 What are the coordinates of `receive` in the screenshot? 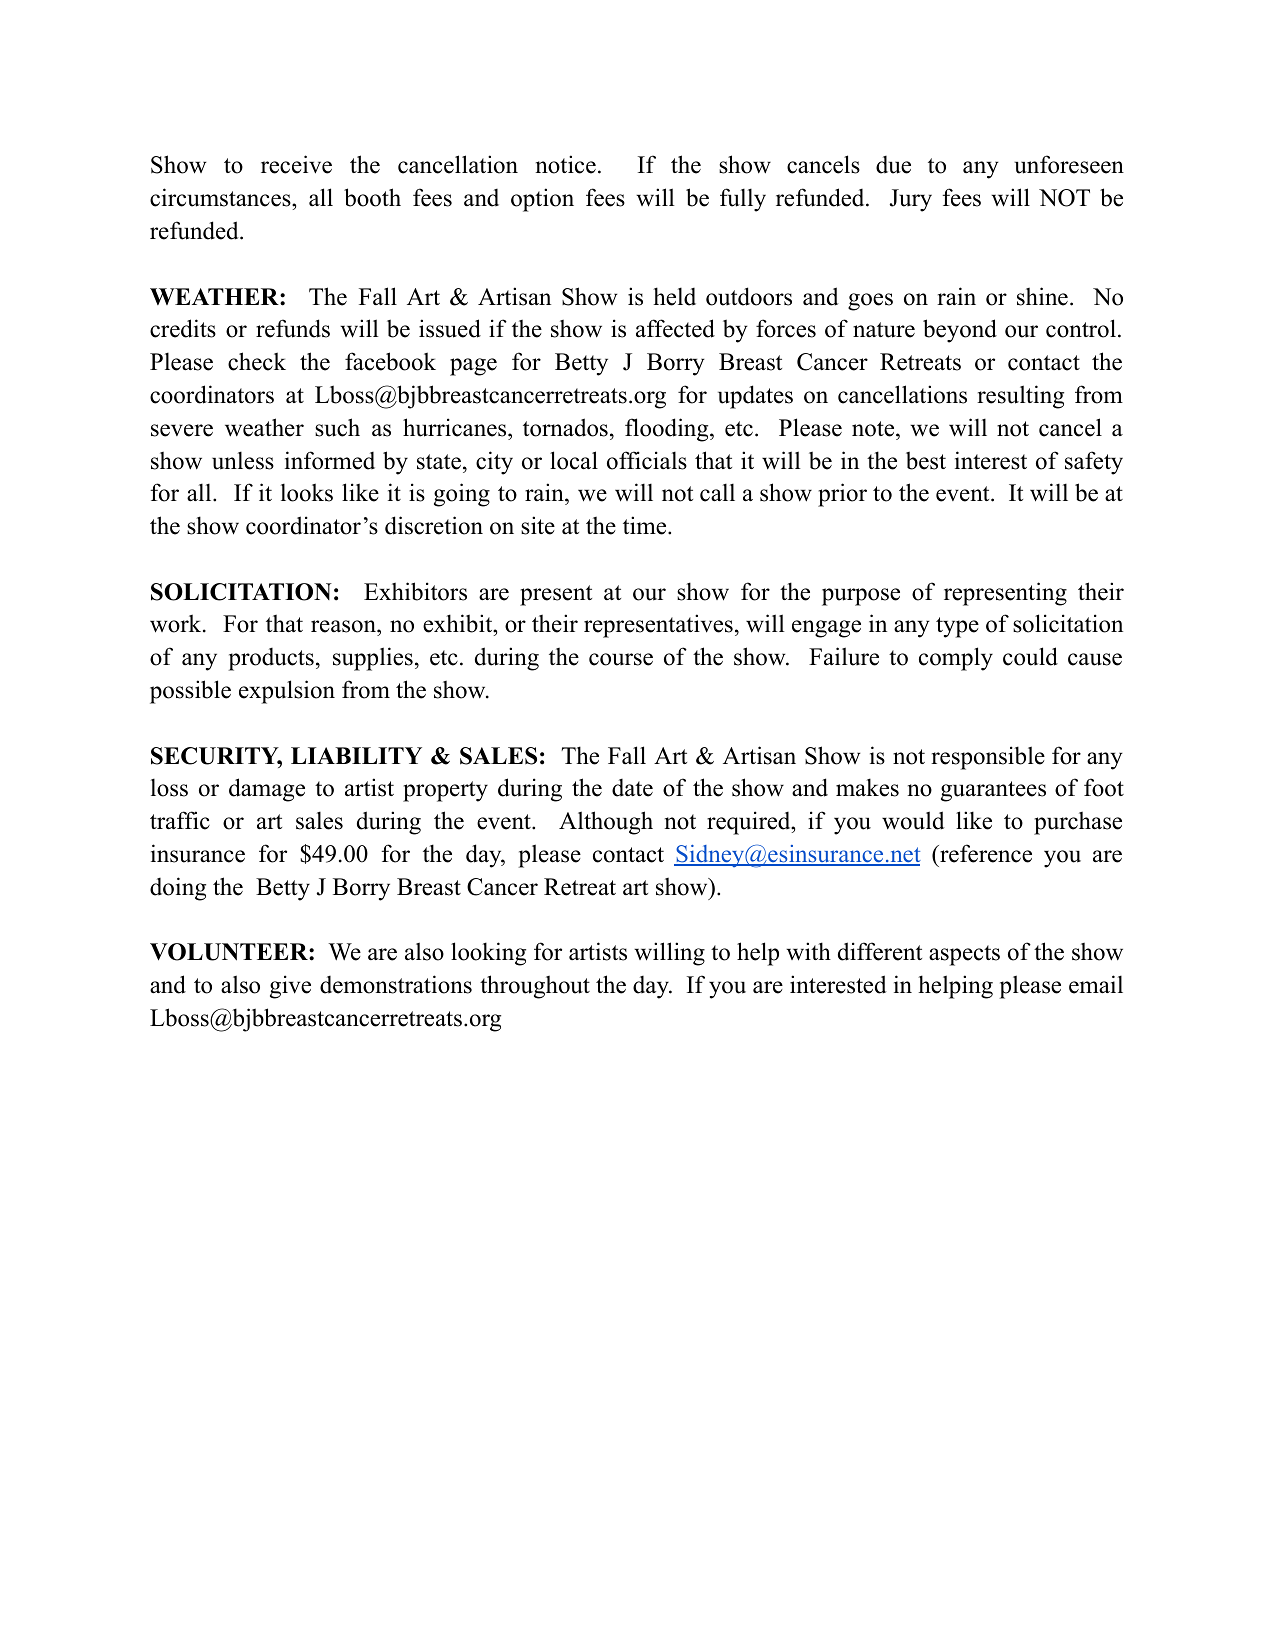 It's located at (296, 164).
